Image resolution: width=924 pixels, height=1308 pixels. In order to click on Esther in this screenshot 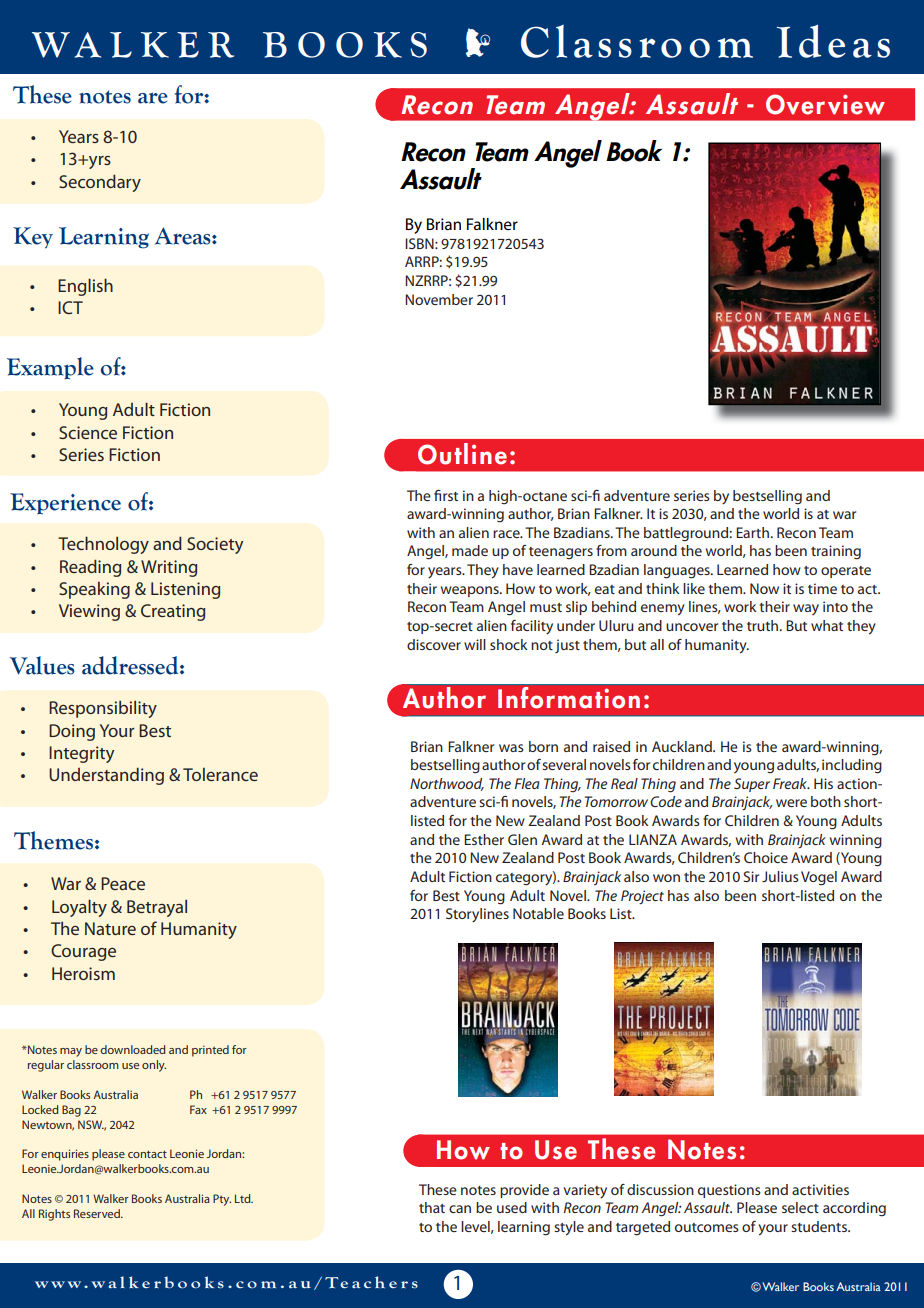, I will do `click(484, 839)`.
